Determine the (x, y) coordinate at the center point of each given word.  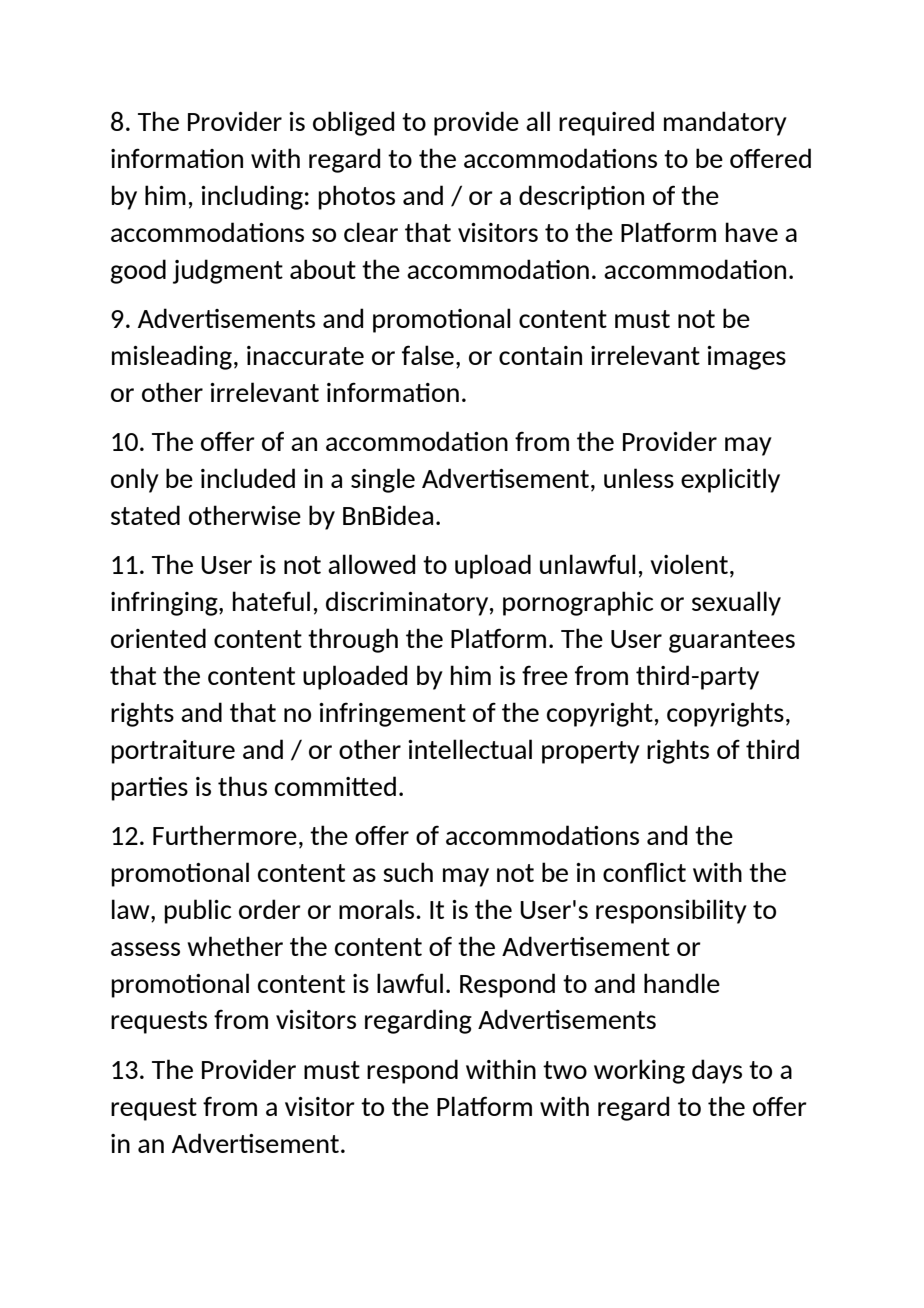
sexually (736, 603)
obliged (353, 123)
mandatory (725, 123)
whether (235, 946)
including (252, 197)
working (639, 1071)
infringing (165, 603)
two (565, 1070)
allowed (371, 564)
